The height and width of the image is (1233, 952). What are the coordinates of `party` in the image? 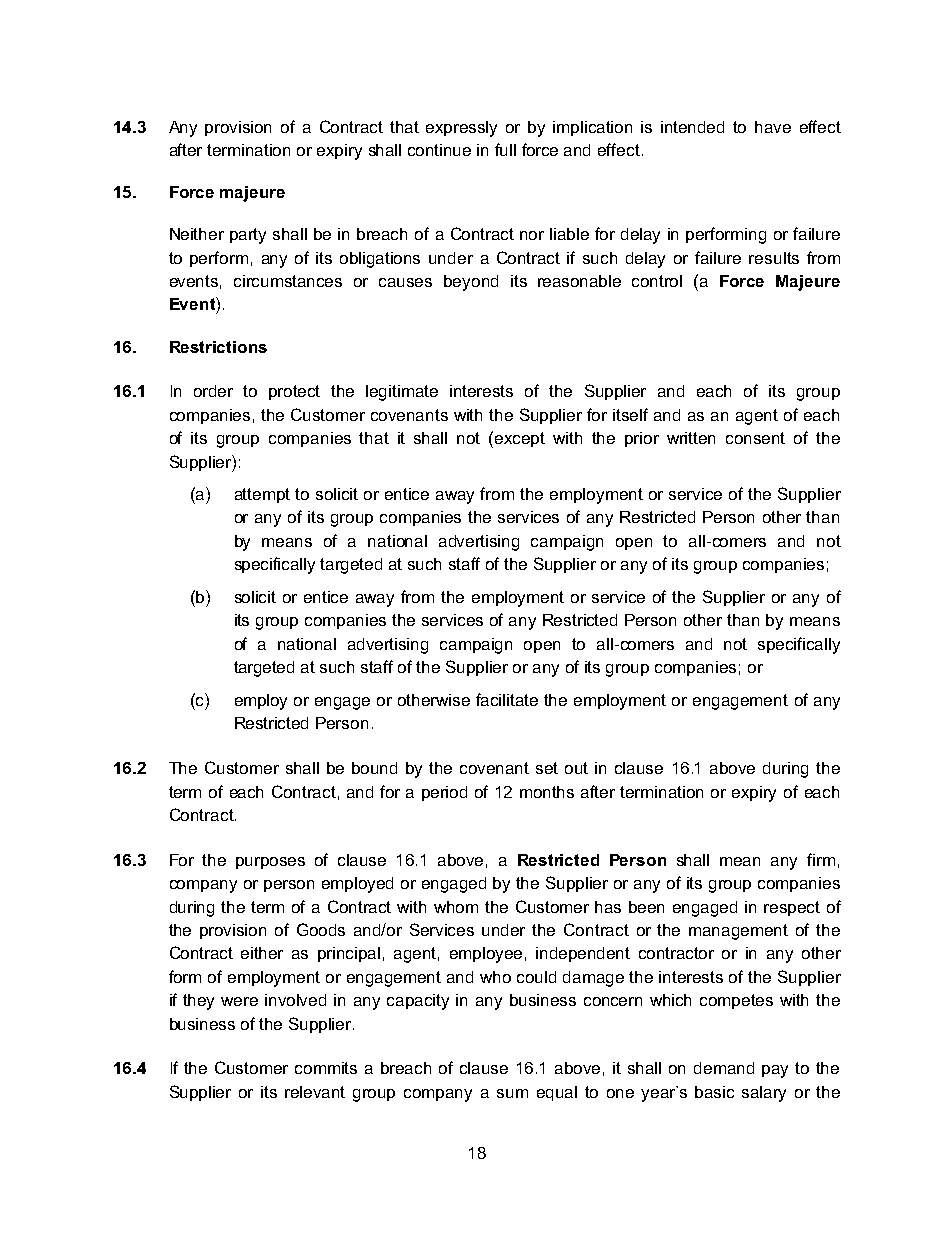 It's located at (248, 236).
